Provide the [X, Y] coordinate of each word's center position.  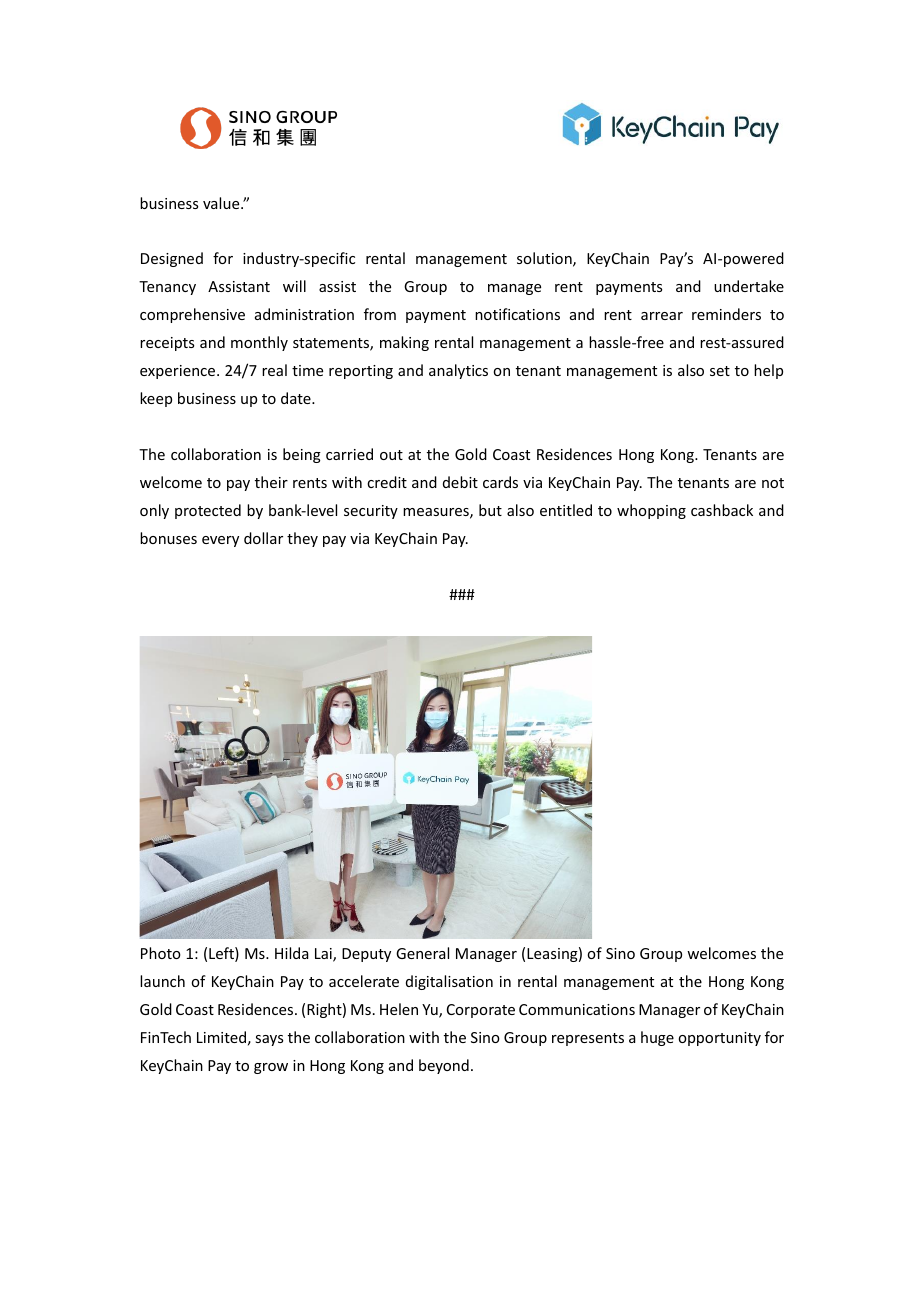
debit [460, 482]
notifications [517, 314]
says [269, 1040]
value [222, 203]
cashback [722, 510]
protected [208, 511]
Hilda [292, 953]
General [422, 953]
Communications [577, 1009]
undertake [749, 286]
